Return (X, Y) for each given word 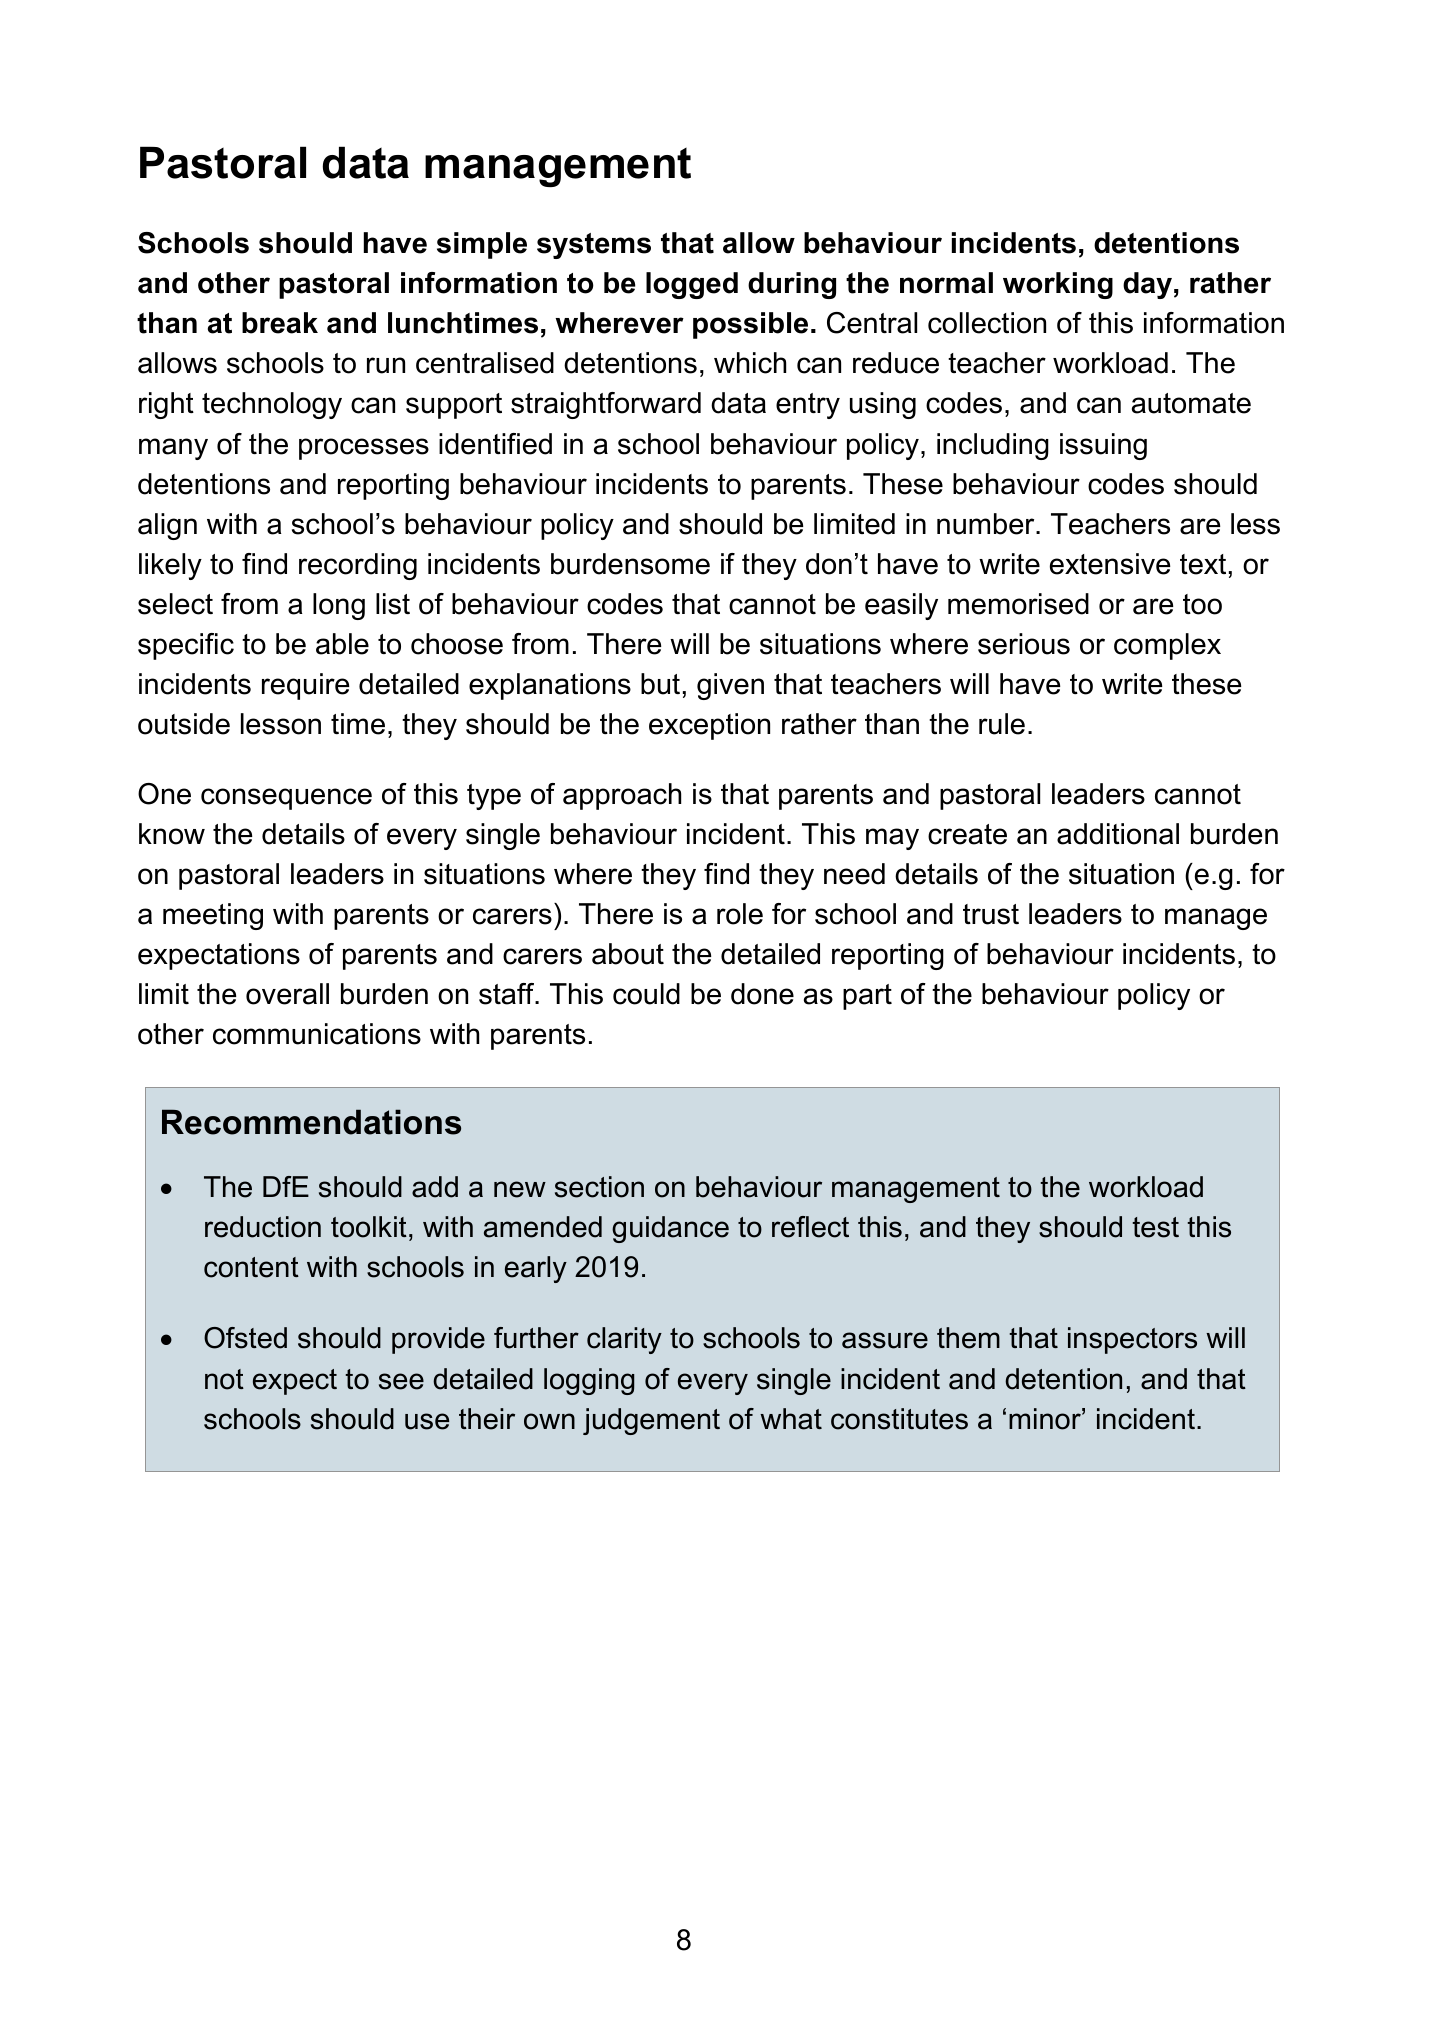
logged (692, 285)
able (342, 644)
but (660, 684)
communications (317, 1034)
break (280, 323)
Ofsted (245, 1338)
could (646, 994)
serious (1024, 644)
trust (991, 914)
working (1058, 285)
